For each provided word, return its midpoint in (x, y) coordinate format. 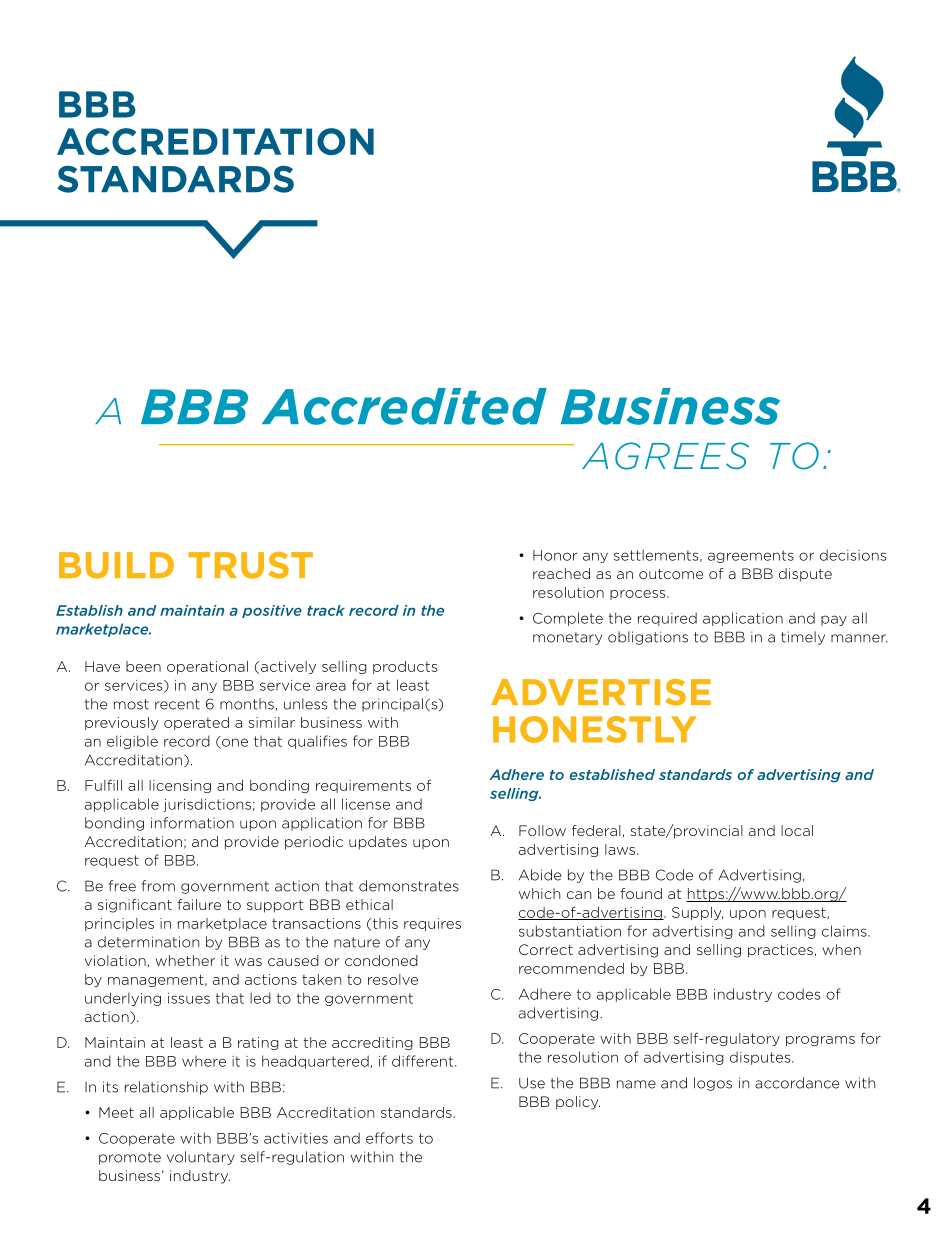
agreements (751, 556)
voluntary (201, 1158)
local (797, 830)
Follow (542, 830)
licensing (180, 786)
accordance (797, 1083)
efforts (389, 1138)
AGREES (665, 456)
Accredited (404, 406)
